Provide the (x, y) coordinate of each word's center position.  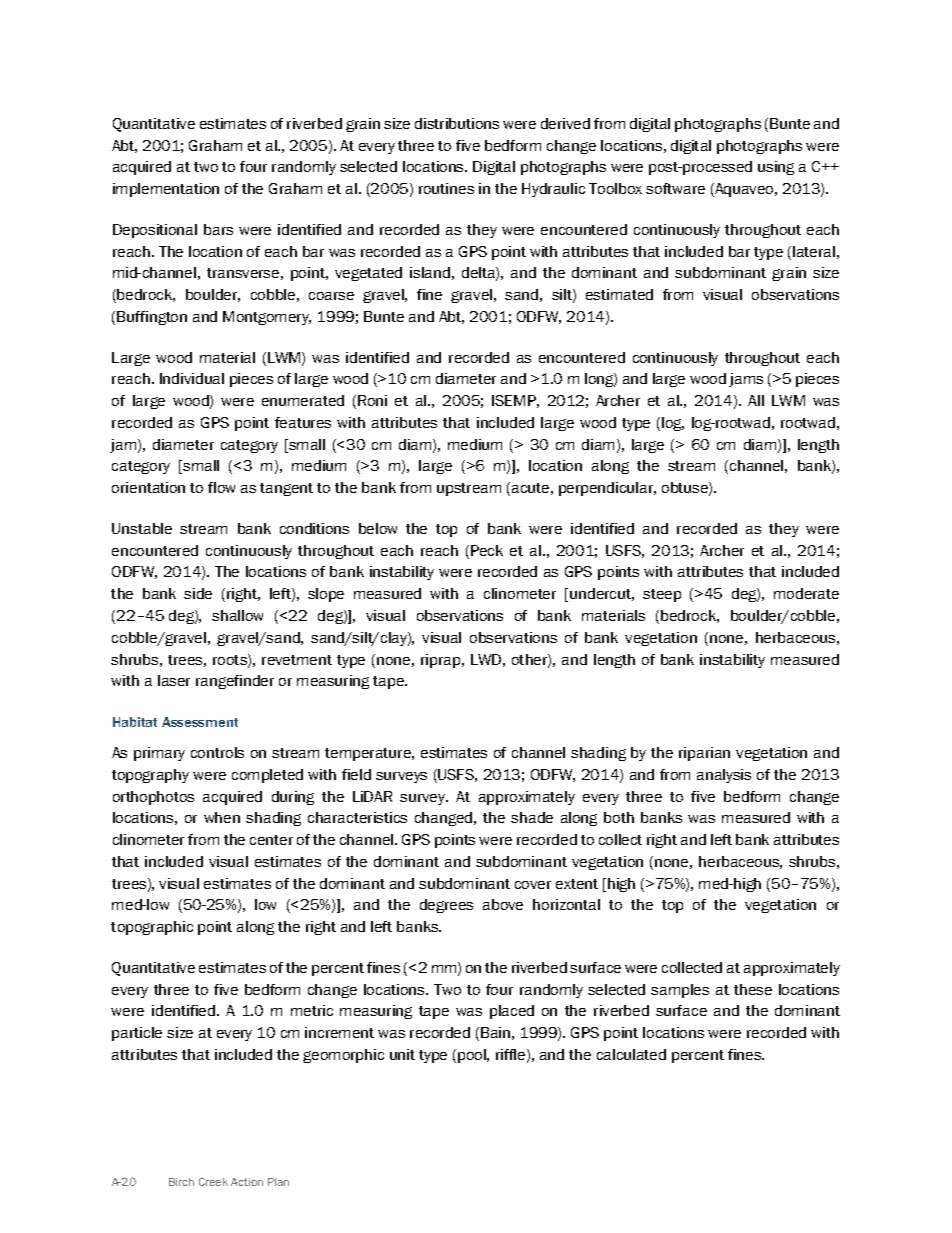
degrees (446, 906)
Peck (487, 550)
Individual (192, 378)
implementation (166, 190)
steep (662, 595)
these (753, 989)
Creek (213, 1182)
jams (746, 380)
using (776, 168)
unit (402, 1054)
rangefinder (235, 682)
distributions (457, 123)
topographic (152, 928)
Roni (372, 400)
